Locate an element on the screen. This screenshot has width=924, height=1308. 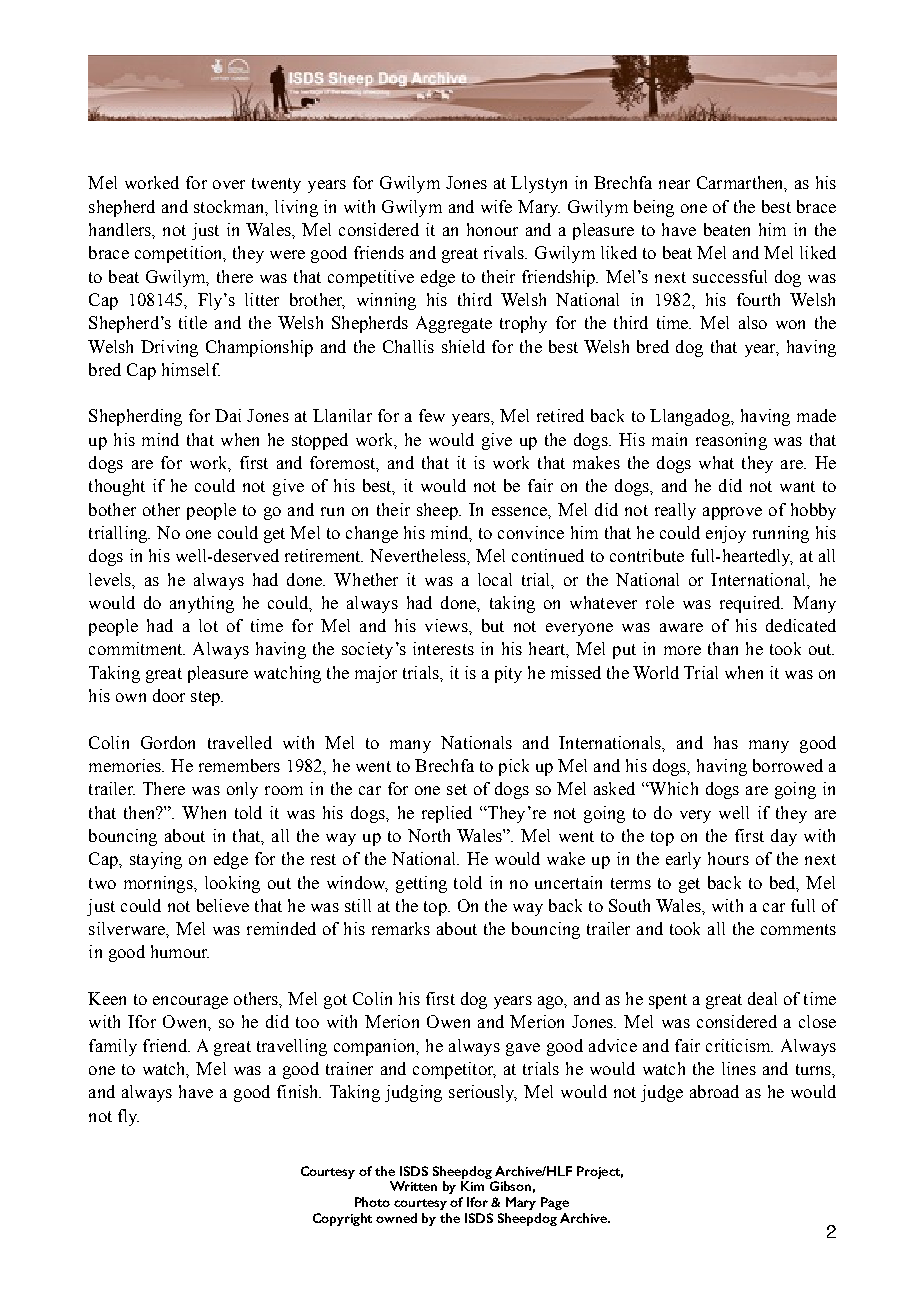
step is located at coordinates (206, 698).
